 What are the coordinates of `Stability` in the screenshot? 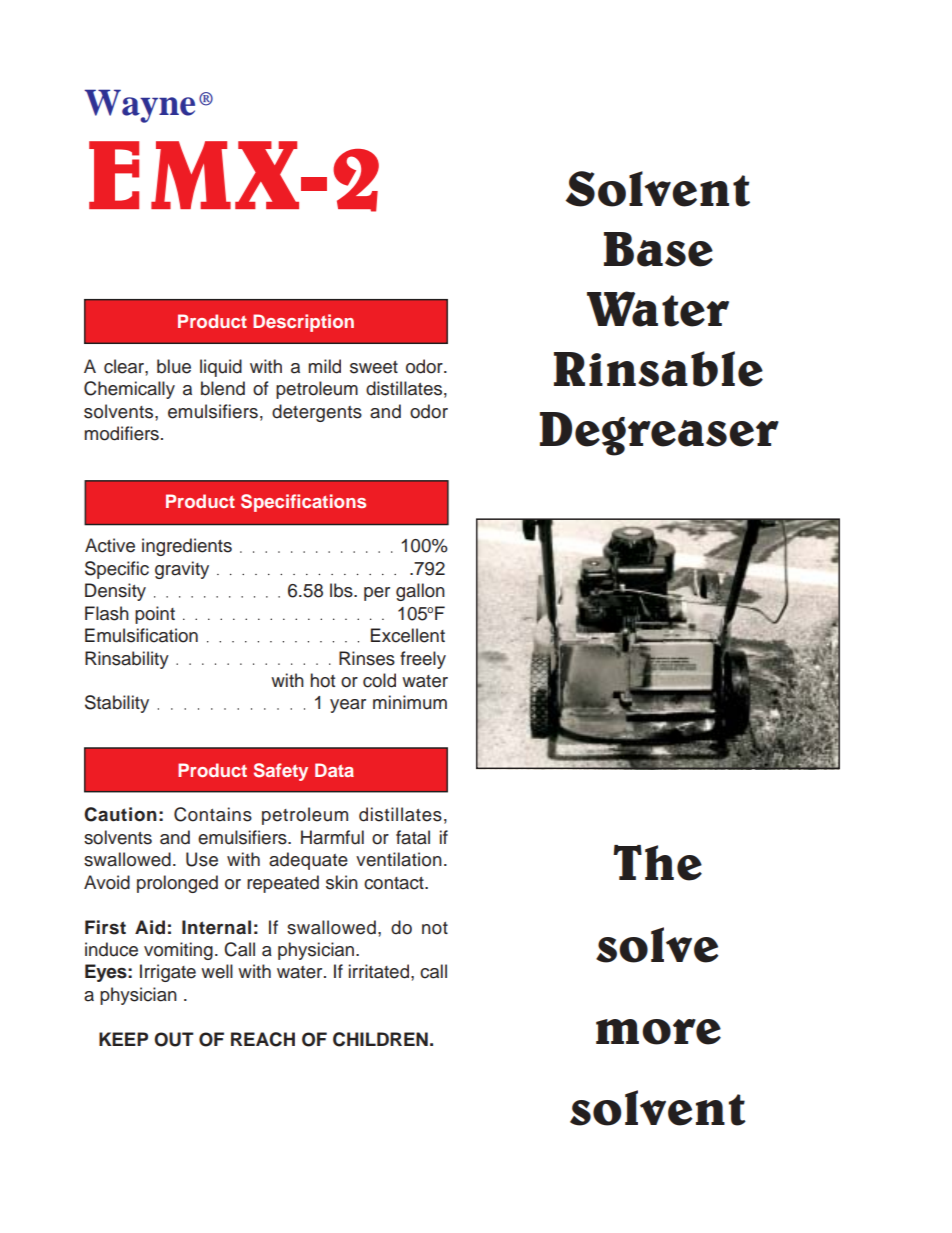 It's located at (117, 704).
